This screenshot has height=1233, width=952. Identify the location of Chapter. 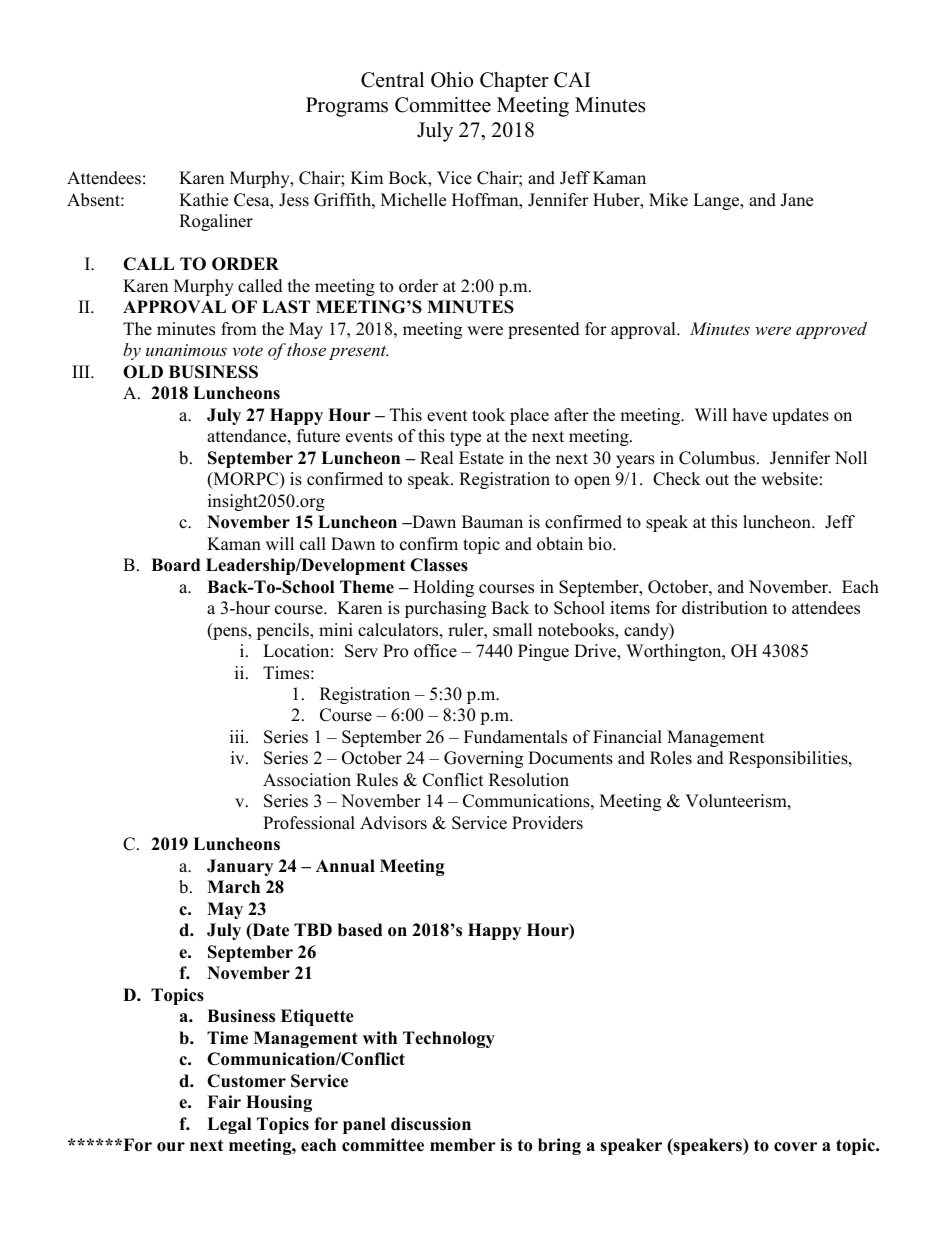
(514, 82).
